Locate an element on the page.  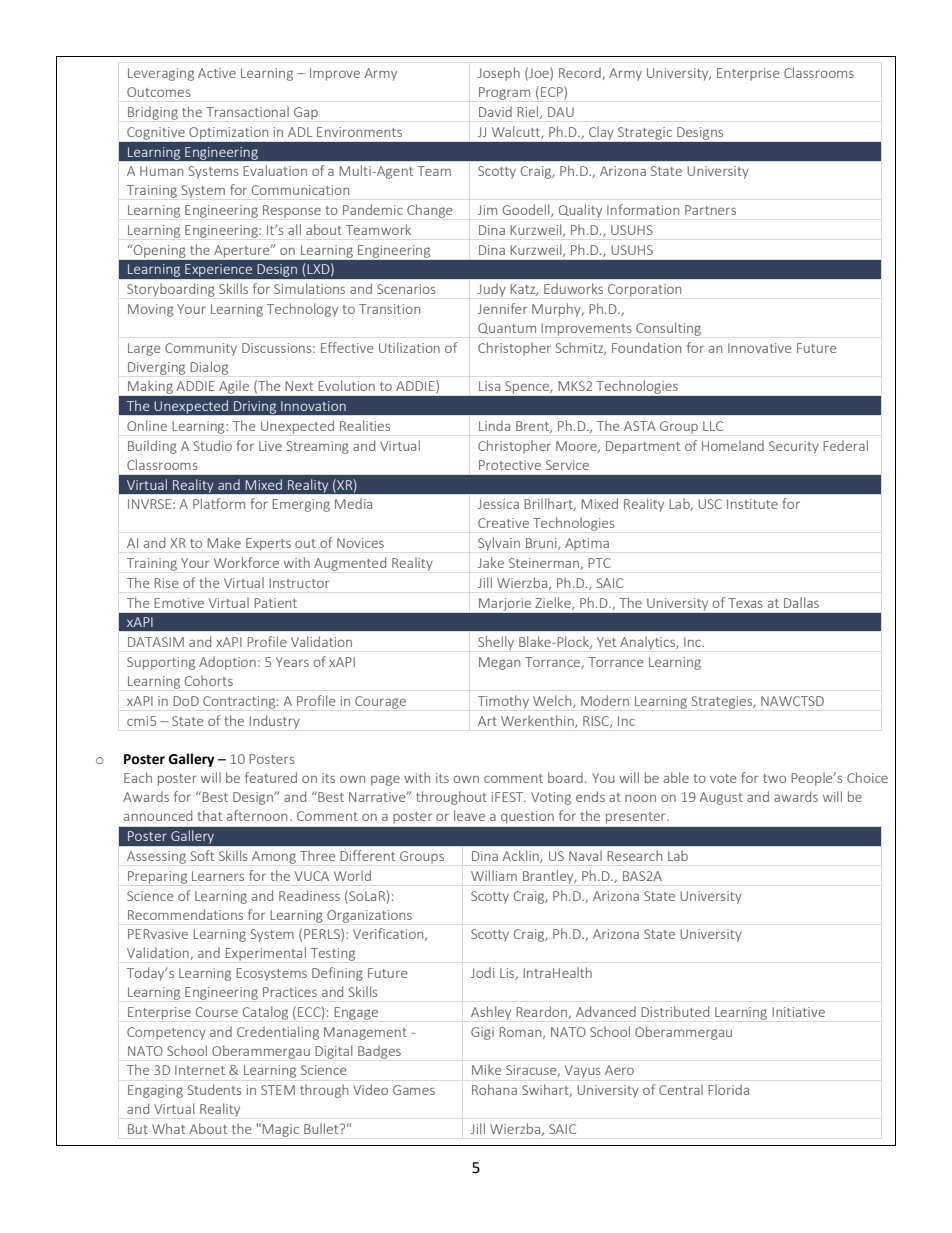
Students is located at coordinates (215, 1089).
